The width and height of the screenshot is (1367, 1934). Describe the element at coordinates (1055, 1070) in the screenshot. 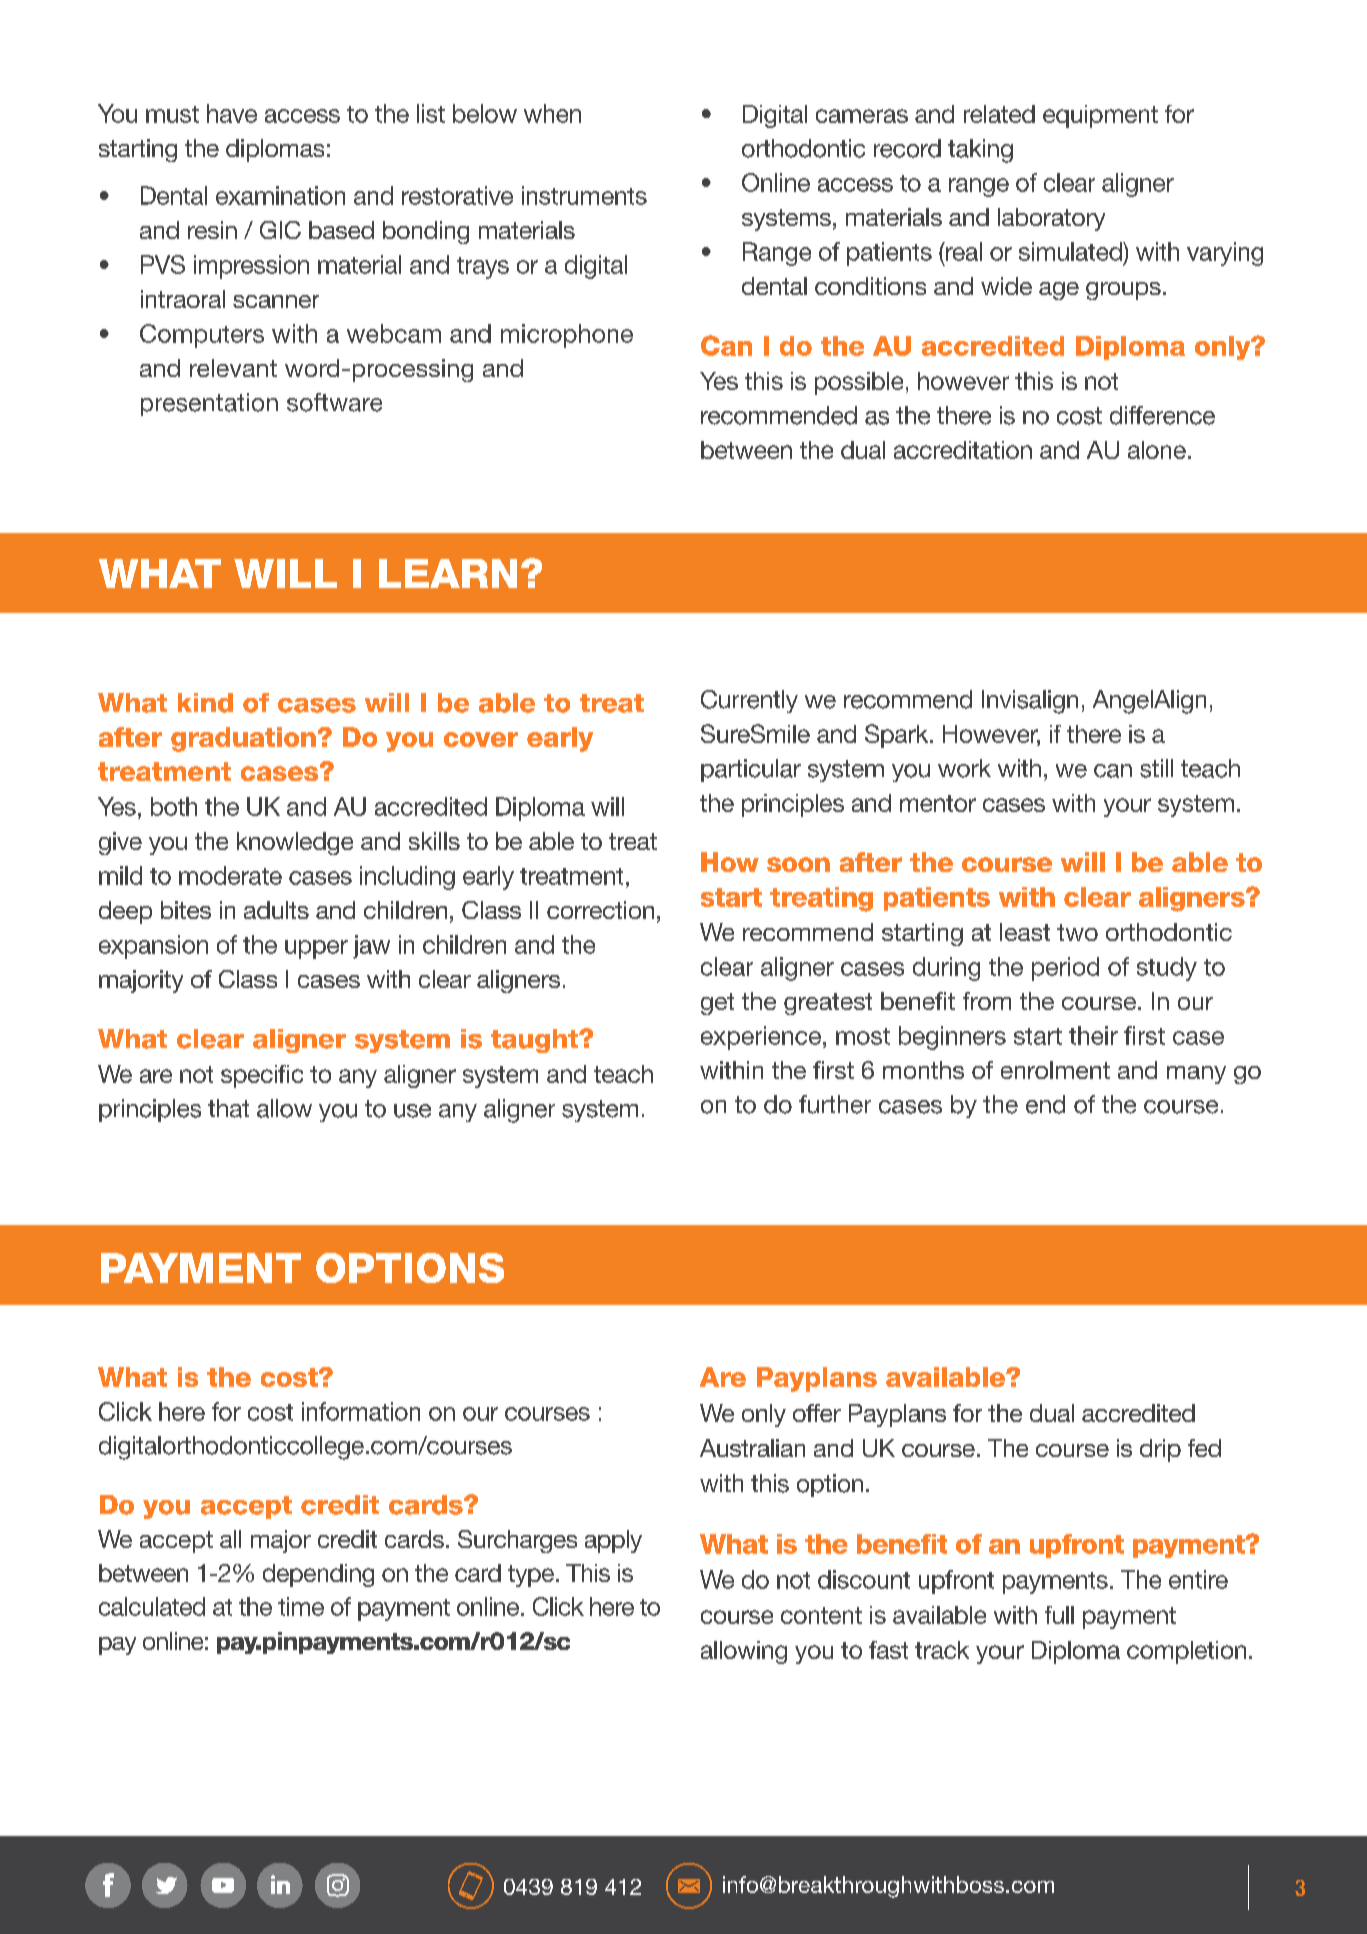

I see `enrolment` at that location.
